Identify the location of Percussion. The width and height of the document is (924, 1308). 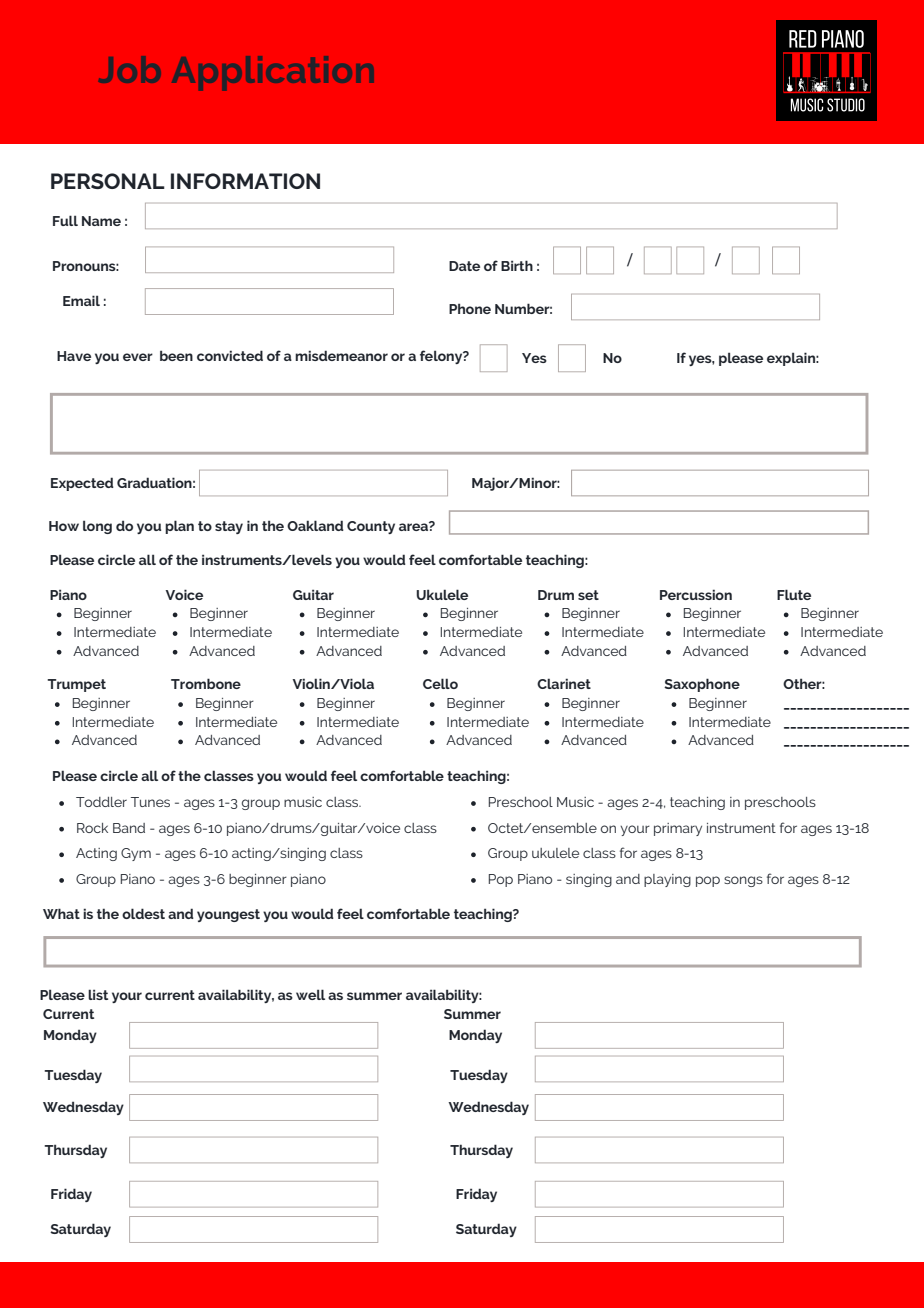
(696, 594).
